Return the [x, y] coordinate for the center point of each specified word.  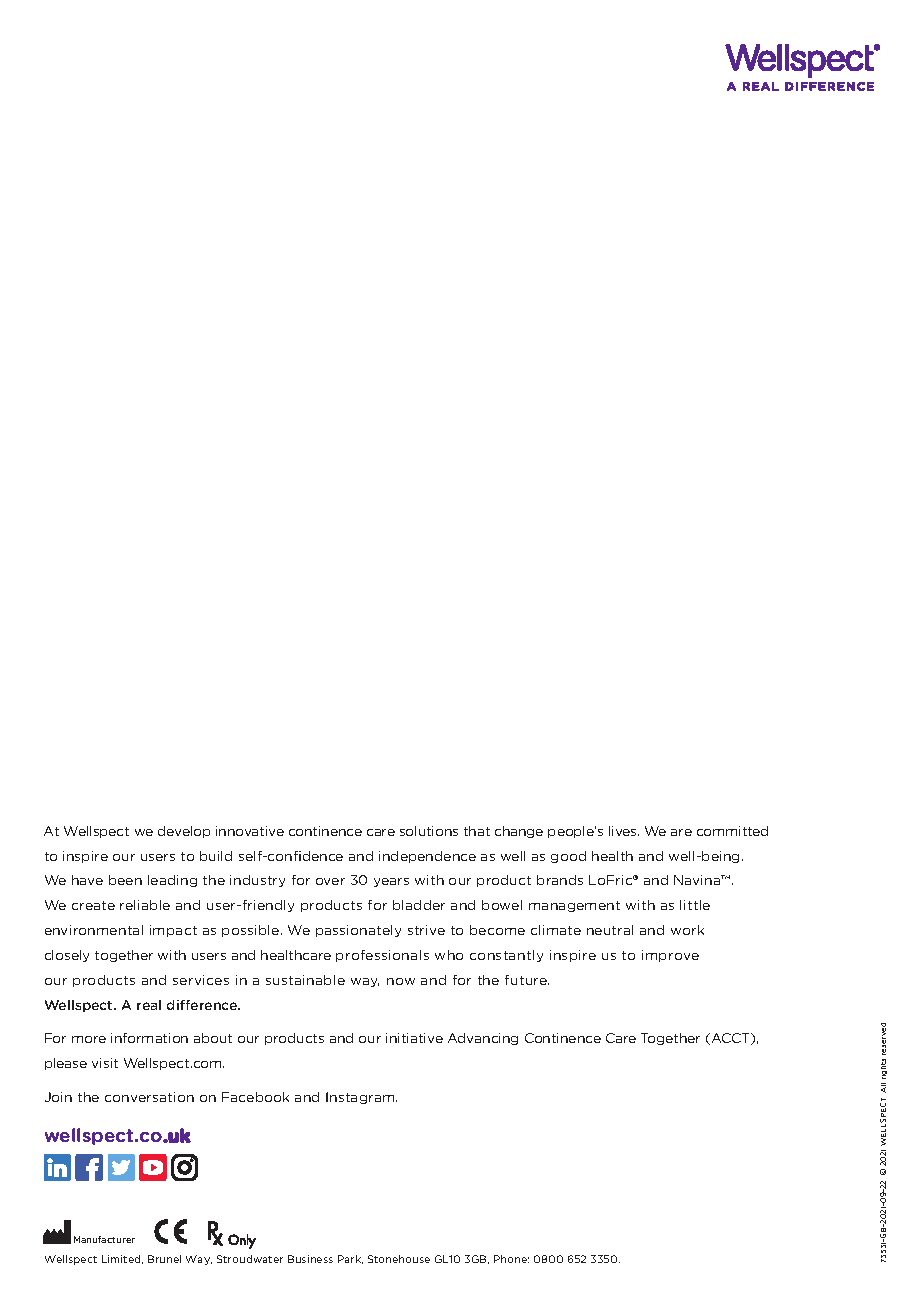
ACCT [732, 1039]
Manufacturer [104, 1239]
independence [427, 857]
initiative [414, 1038]
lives [624, 831]
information [149, 1038]
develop [184, 832]
